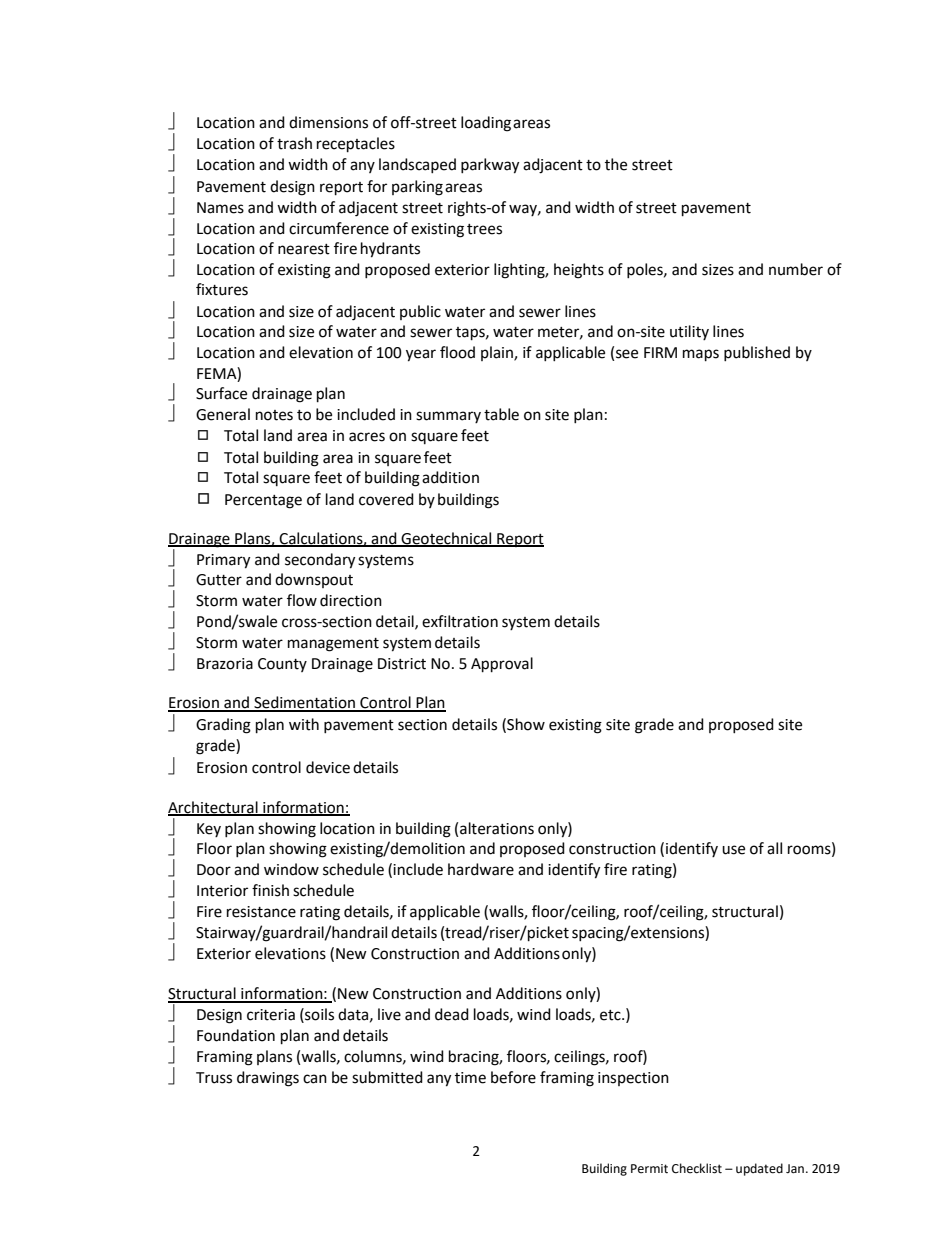  What do you see at coordinates (490, 166) in the image?
I see `parkway` at bounding box center [490, 166].
